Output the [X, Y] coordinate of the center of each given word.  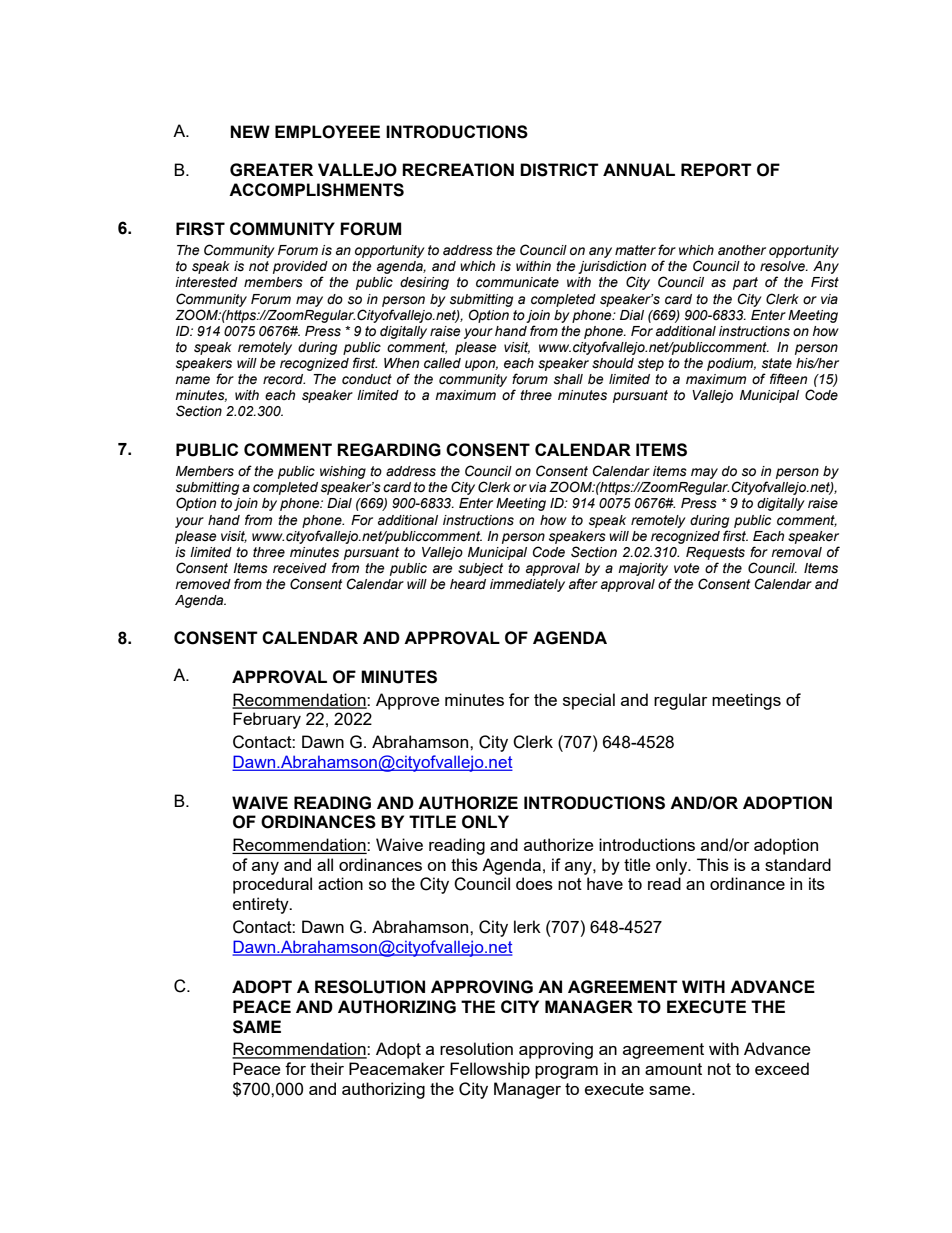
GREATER [271, 170]
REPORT [716, 170]
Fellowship [490, 1070]
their [327, 1068]
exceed [782, 1068]
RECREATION [458, 170]
